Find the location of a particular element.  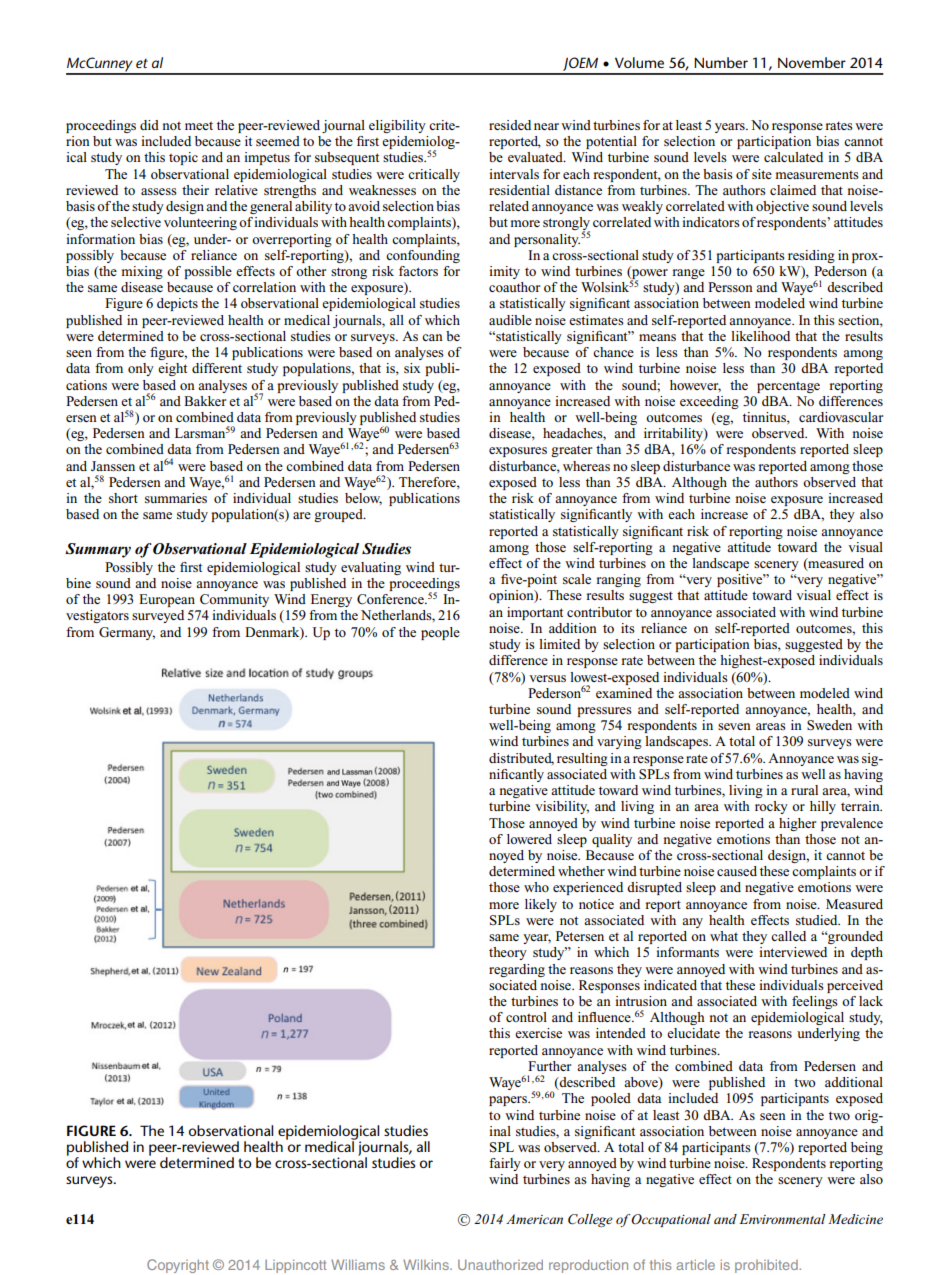

meet is located at coordinates (199, 126).
